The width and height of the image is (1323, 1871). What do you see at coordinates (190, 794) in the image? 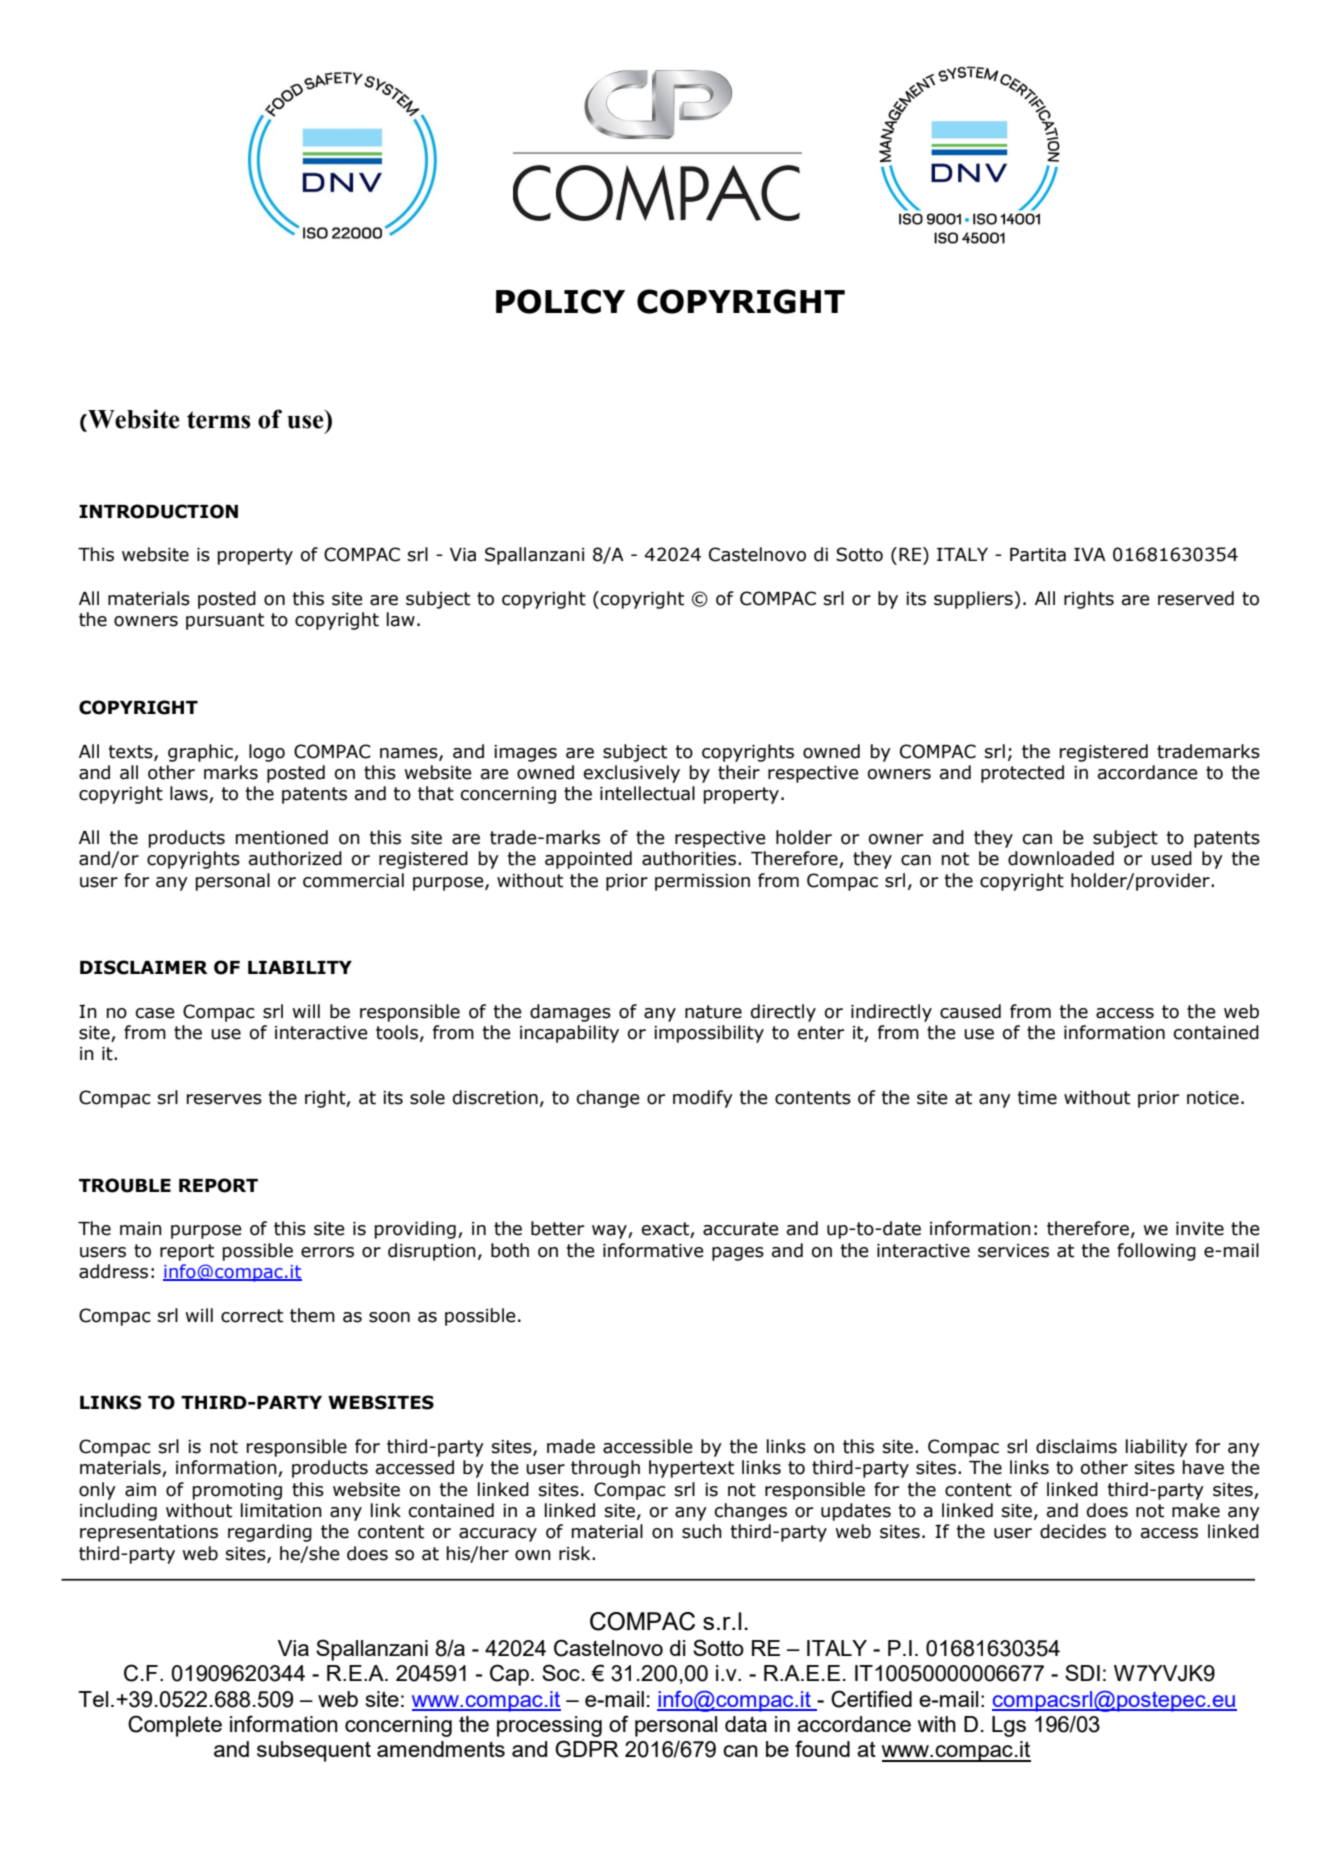
I see `laws` at bounding box center [190, 794].
